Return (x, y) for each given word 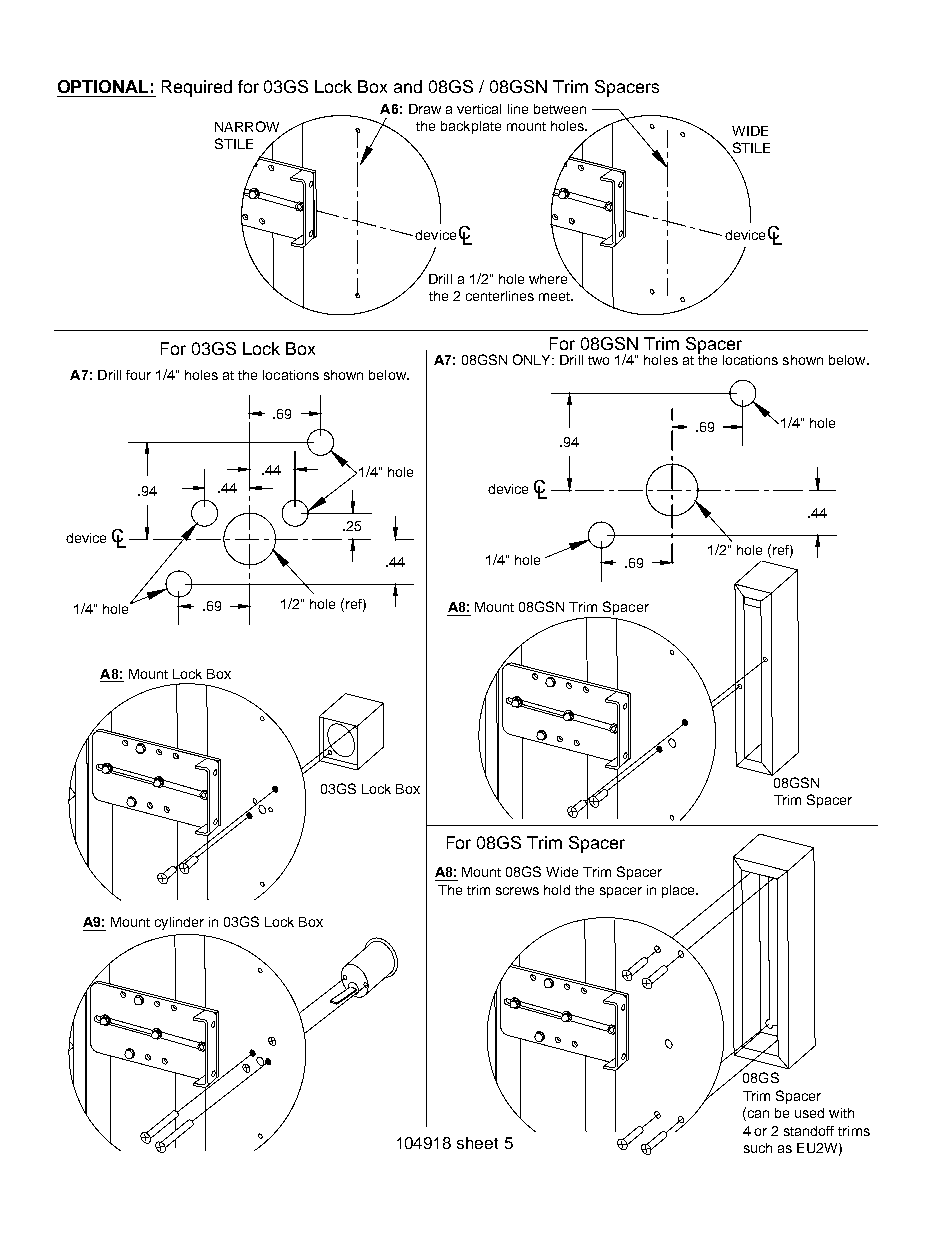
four (138, 375)
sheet (477, 1143)
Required (197, 88)
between (560, 109)
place (679, 891)
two (598, 360)
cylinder (179, 923)
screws (517, 891)
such (758, 1148)
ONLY (533, 359)
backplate (471, 127)
